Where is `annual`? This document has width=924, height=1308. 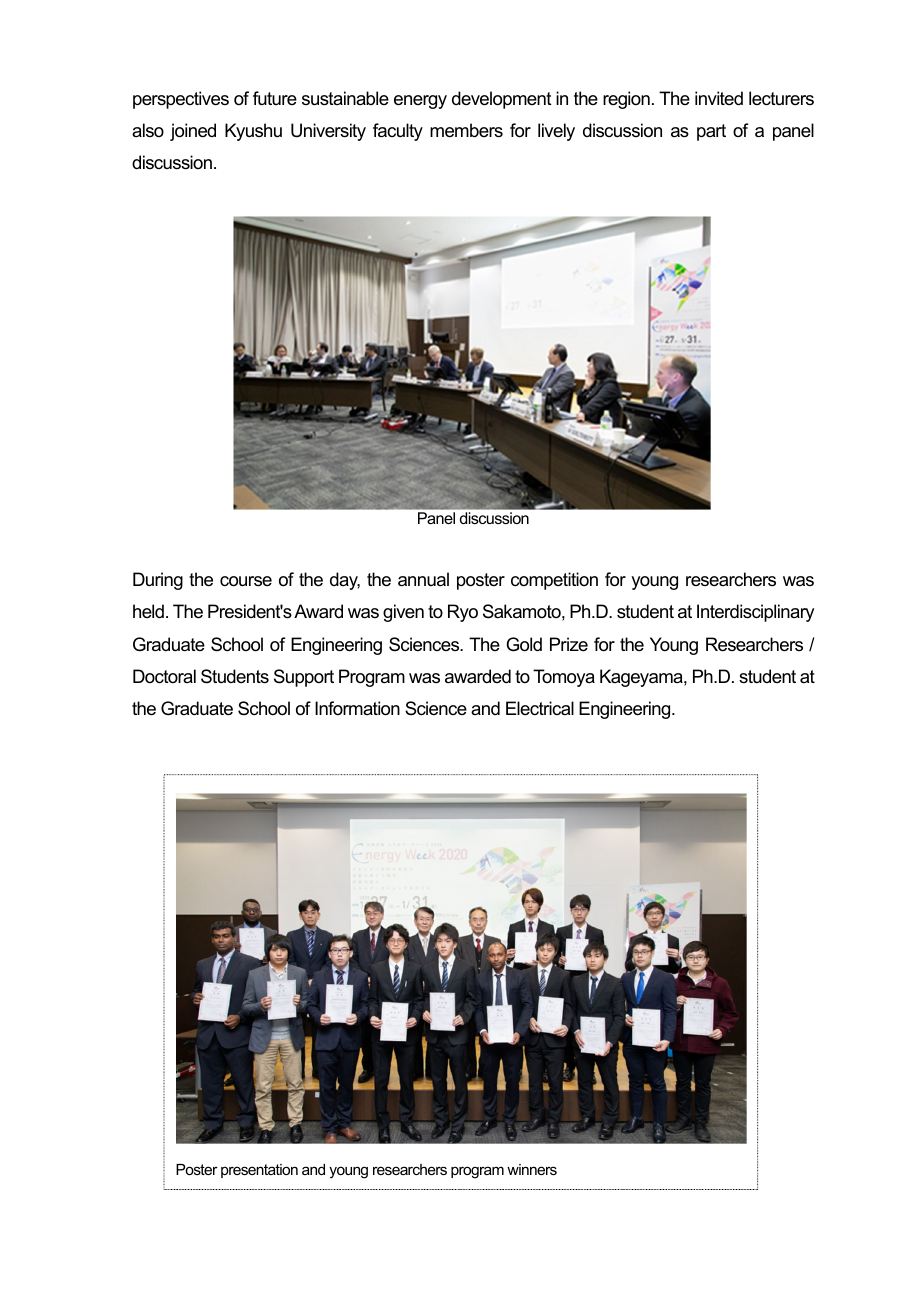
annual is located at coordinates (423, 579).
